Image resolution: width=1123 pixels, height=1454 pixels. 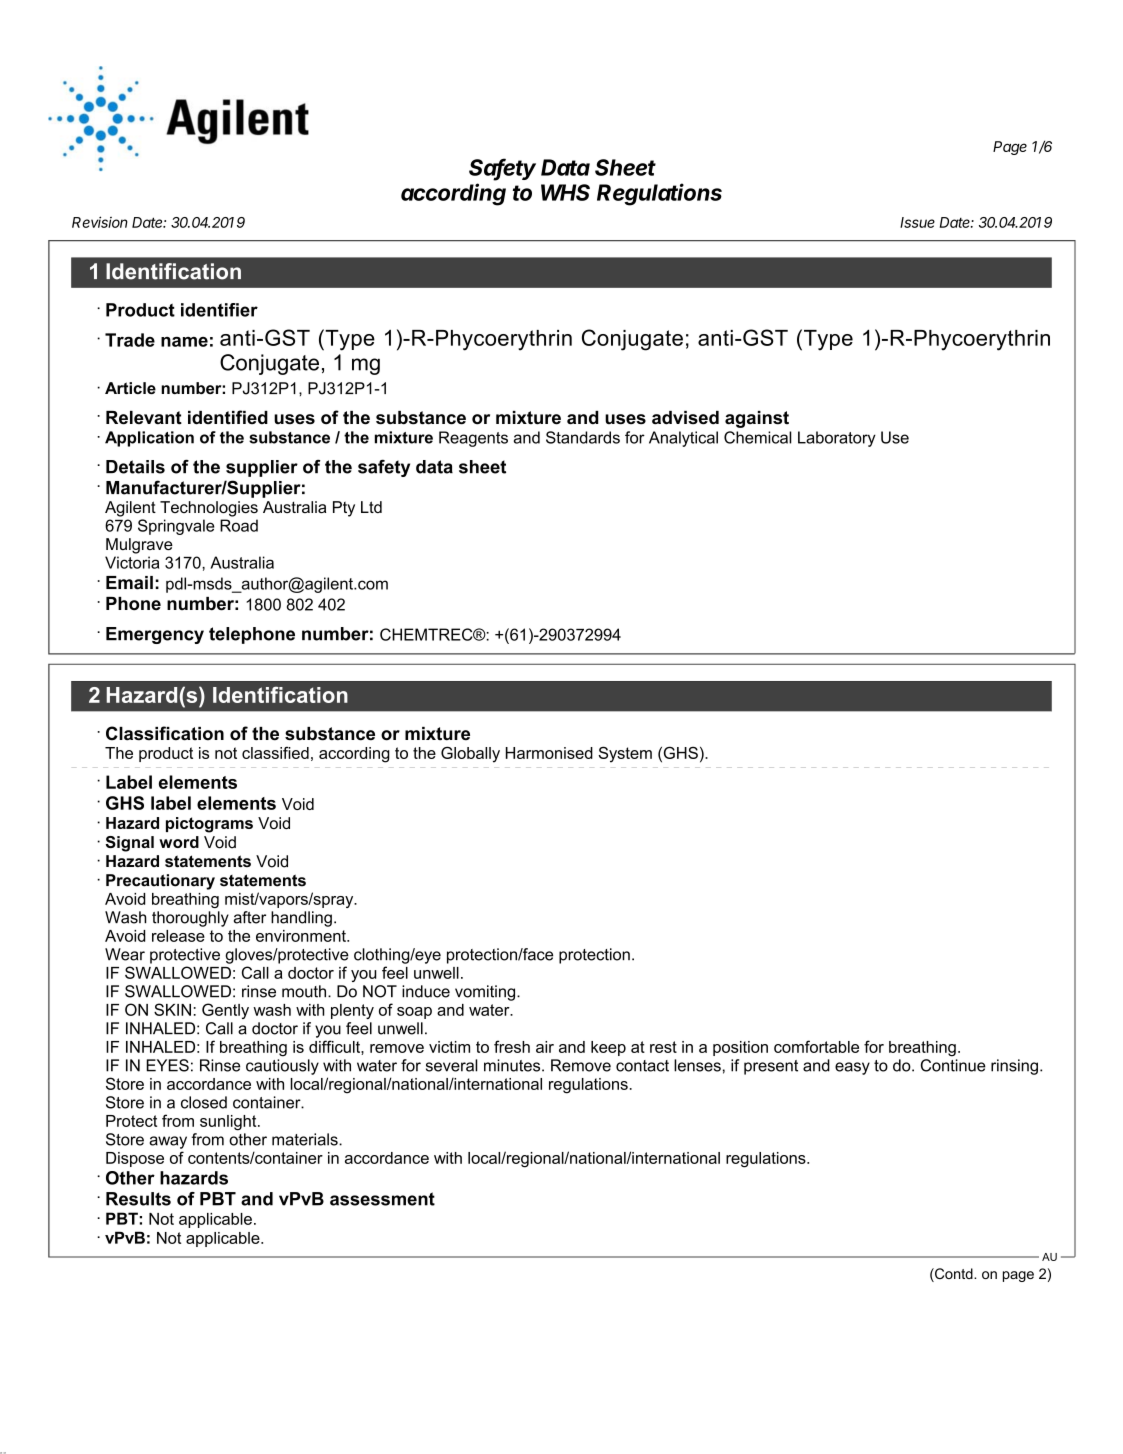 What do you see at coordinates (219, 310) in the document?
I see `identifier` at bounding box center [219, 310].
